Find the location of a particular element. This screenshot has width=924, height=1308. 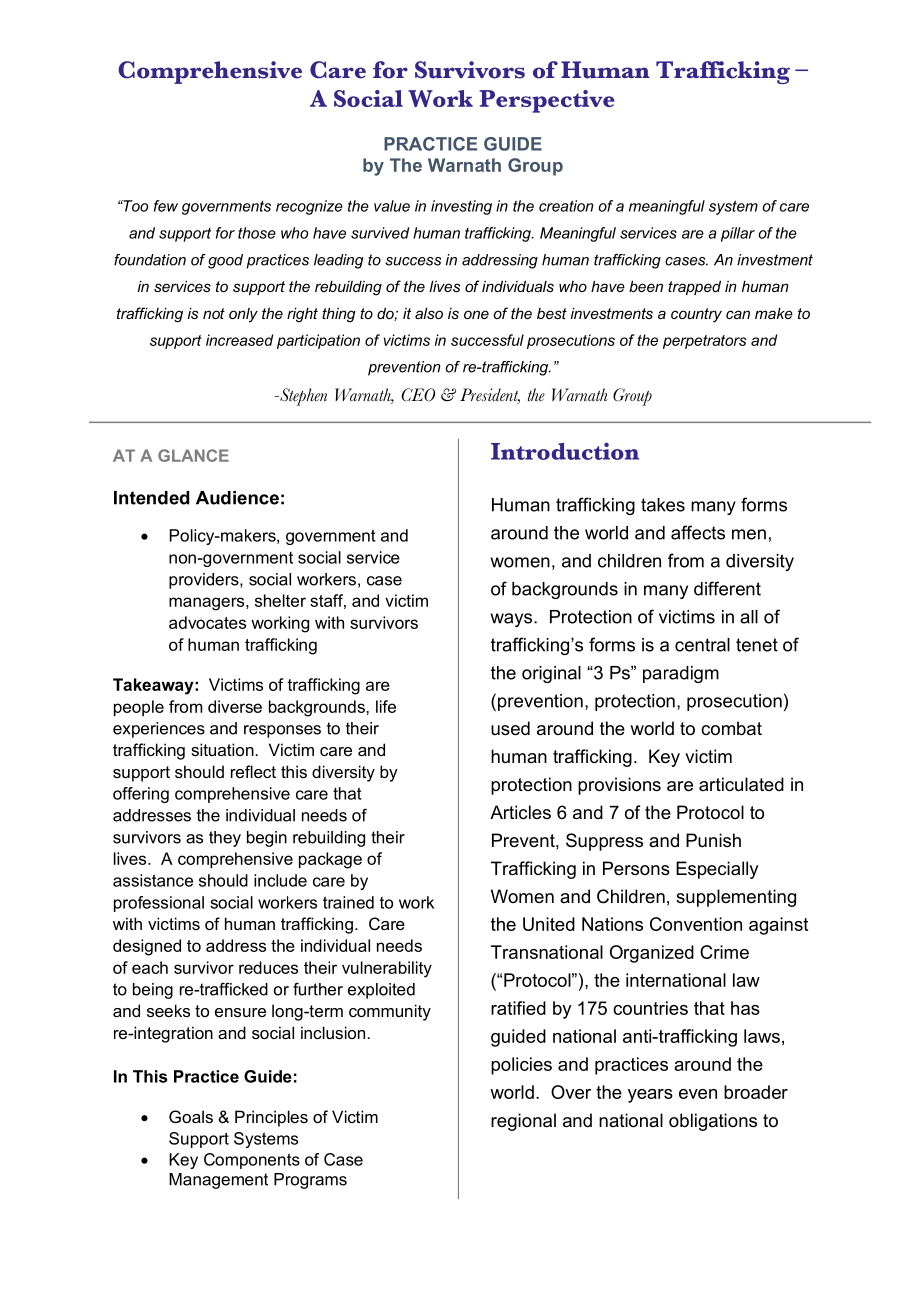

investing is located at coordinates (461, 207).
